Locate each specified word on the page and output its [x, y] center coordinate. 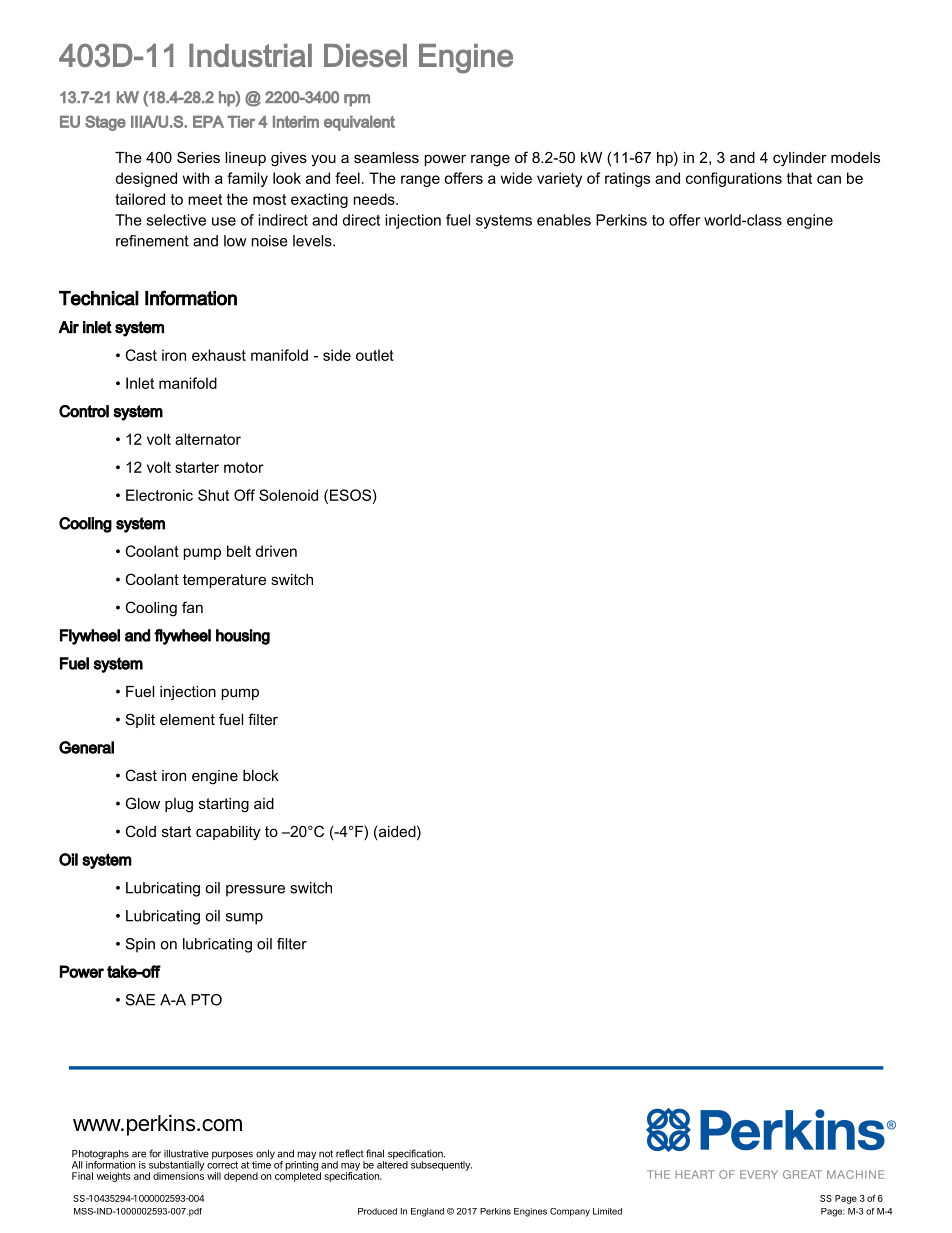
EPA [208, 121]
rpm [357, 100]
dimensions [178, 1175]
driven [276, 551]
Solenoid [288, 495]
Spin [140, 945]
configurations [734, 179]
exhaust [219, 355]
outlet [375, 355]
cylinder [800, 159]
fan [192, 607]
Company [570, 1212]
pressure [255, 891]
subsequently [441, 1166]
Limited [607, 1211]
